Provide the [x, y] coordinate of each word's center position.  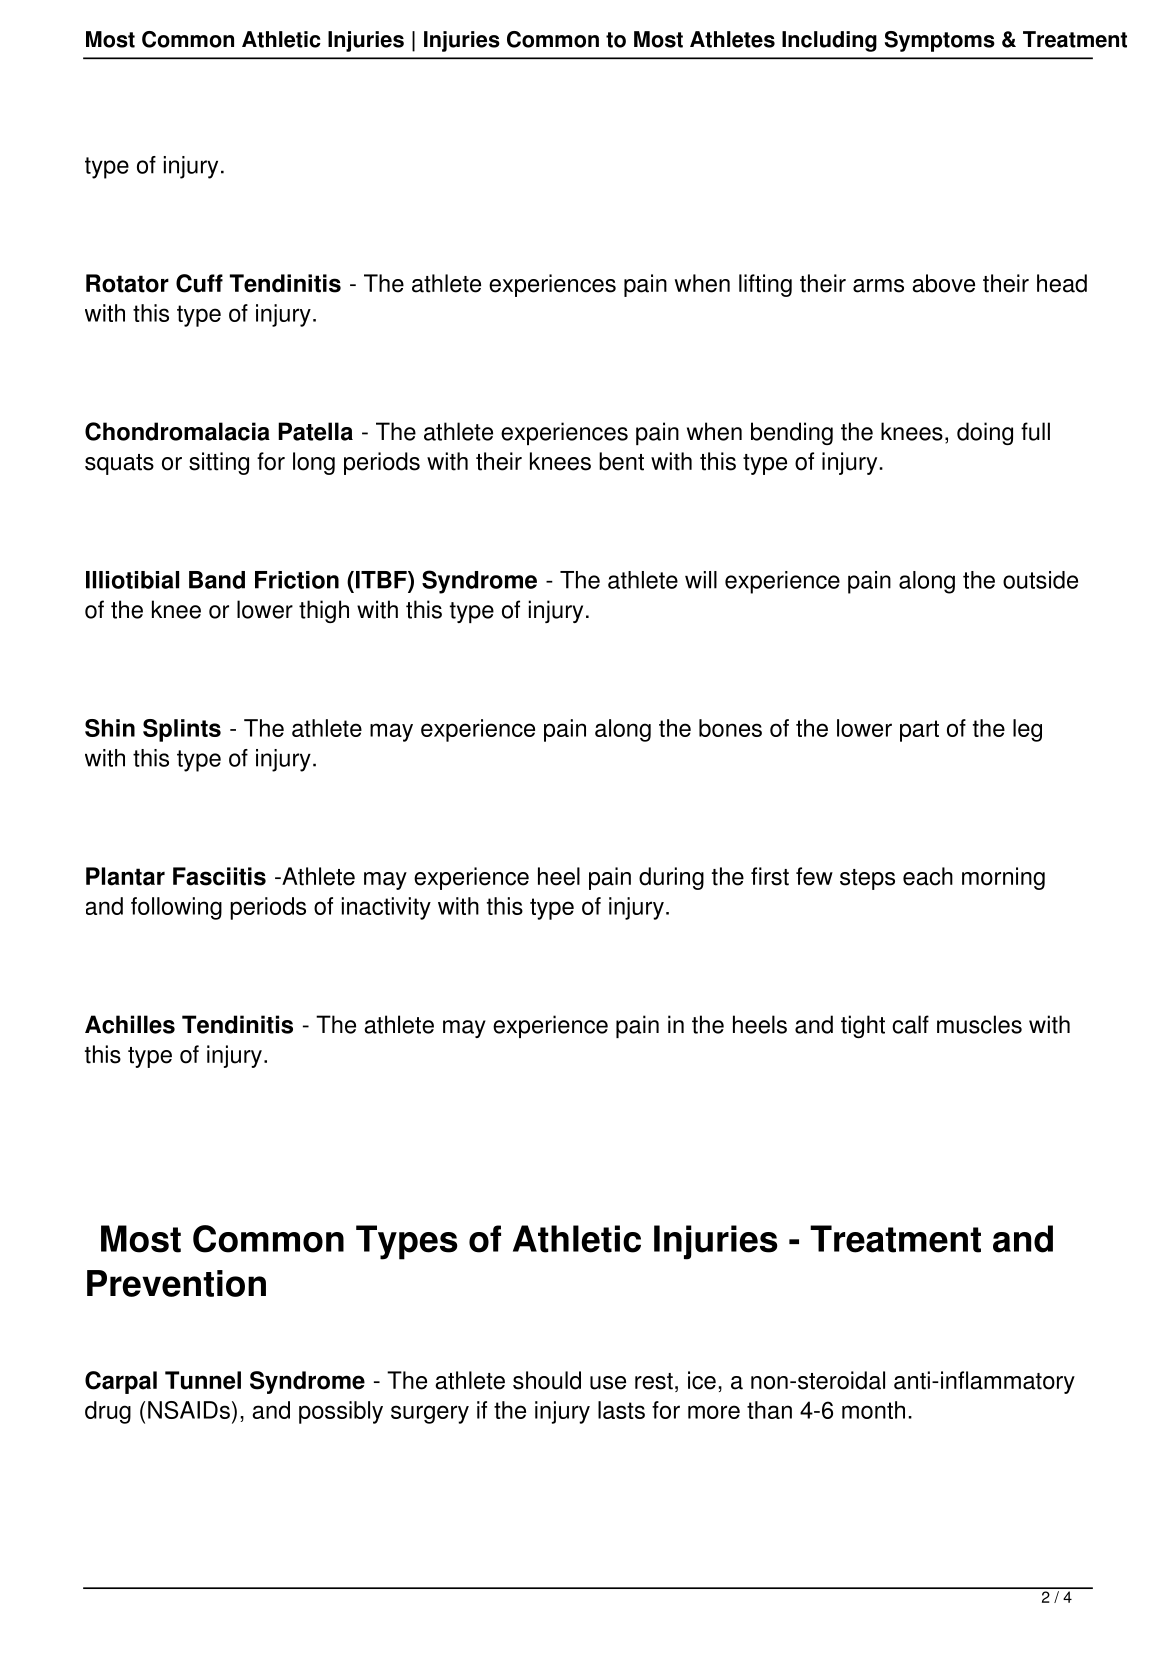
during [671, 878]
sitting [219, 463]
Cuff [199, 283]
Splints [182, 730]
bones [730, 728]
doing [985, 433]
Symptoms [940, 41]
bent [621, 461]
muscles [979, 1024]
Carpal [121, 1382]
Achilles [130, 1024]
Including [829, 41]
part [919, 731]
